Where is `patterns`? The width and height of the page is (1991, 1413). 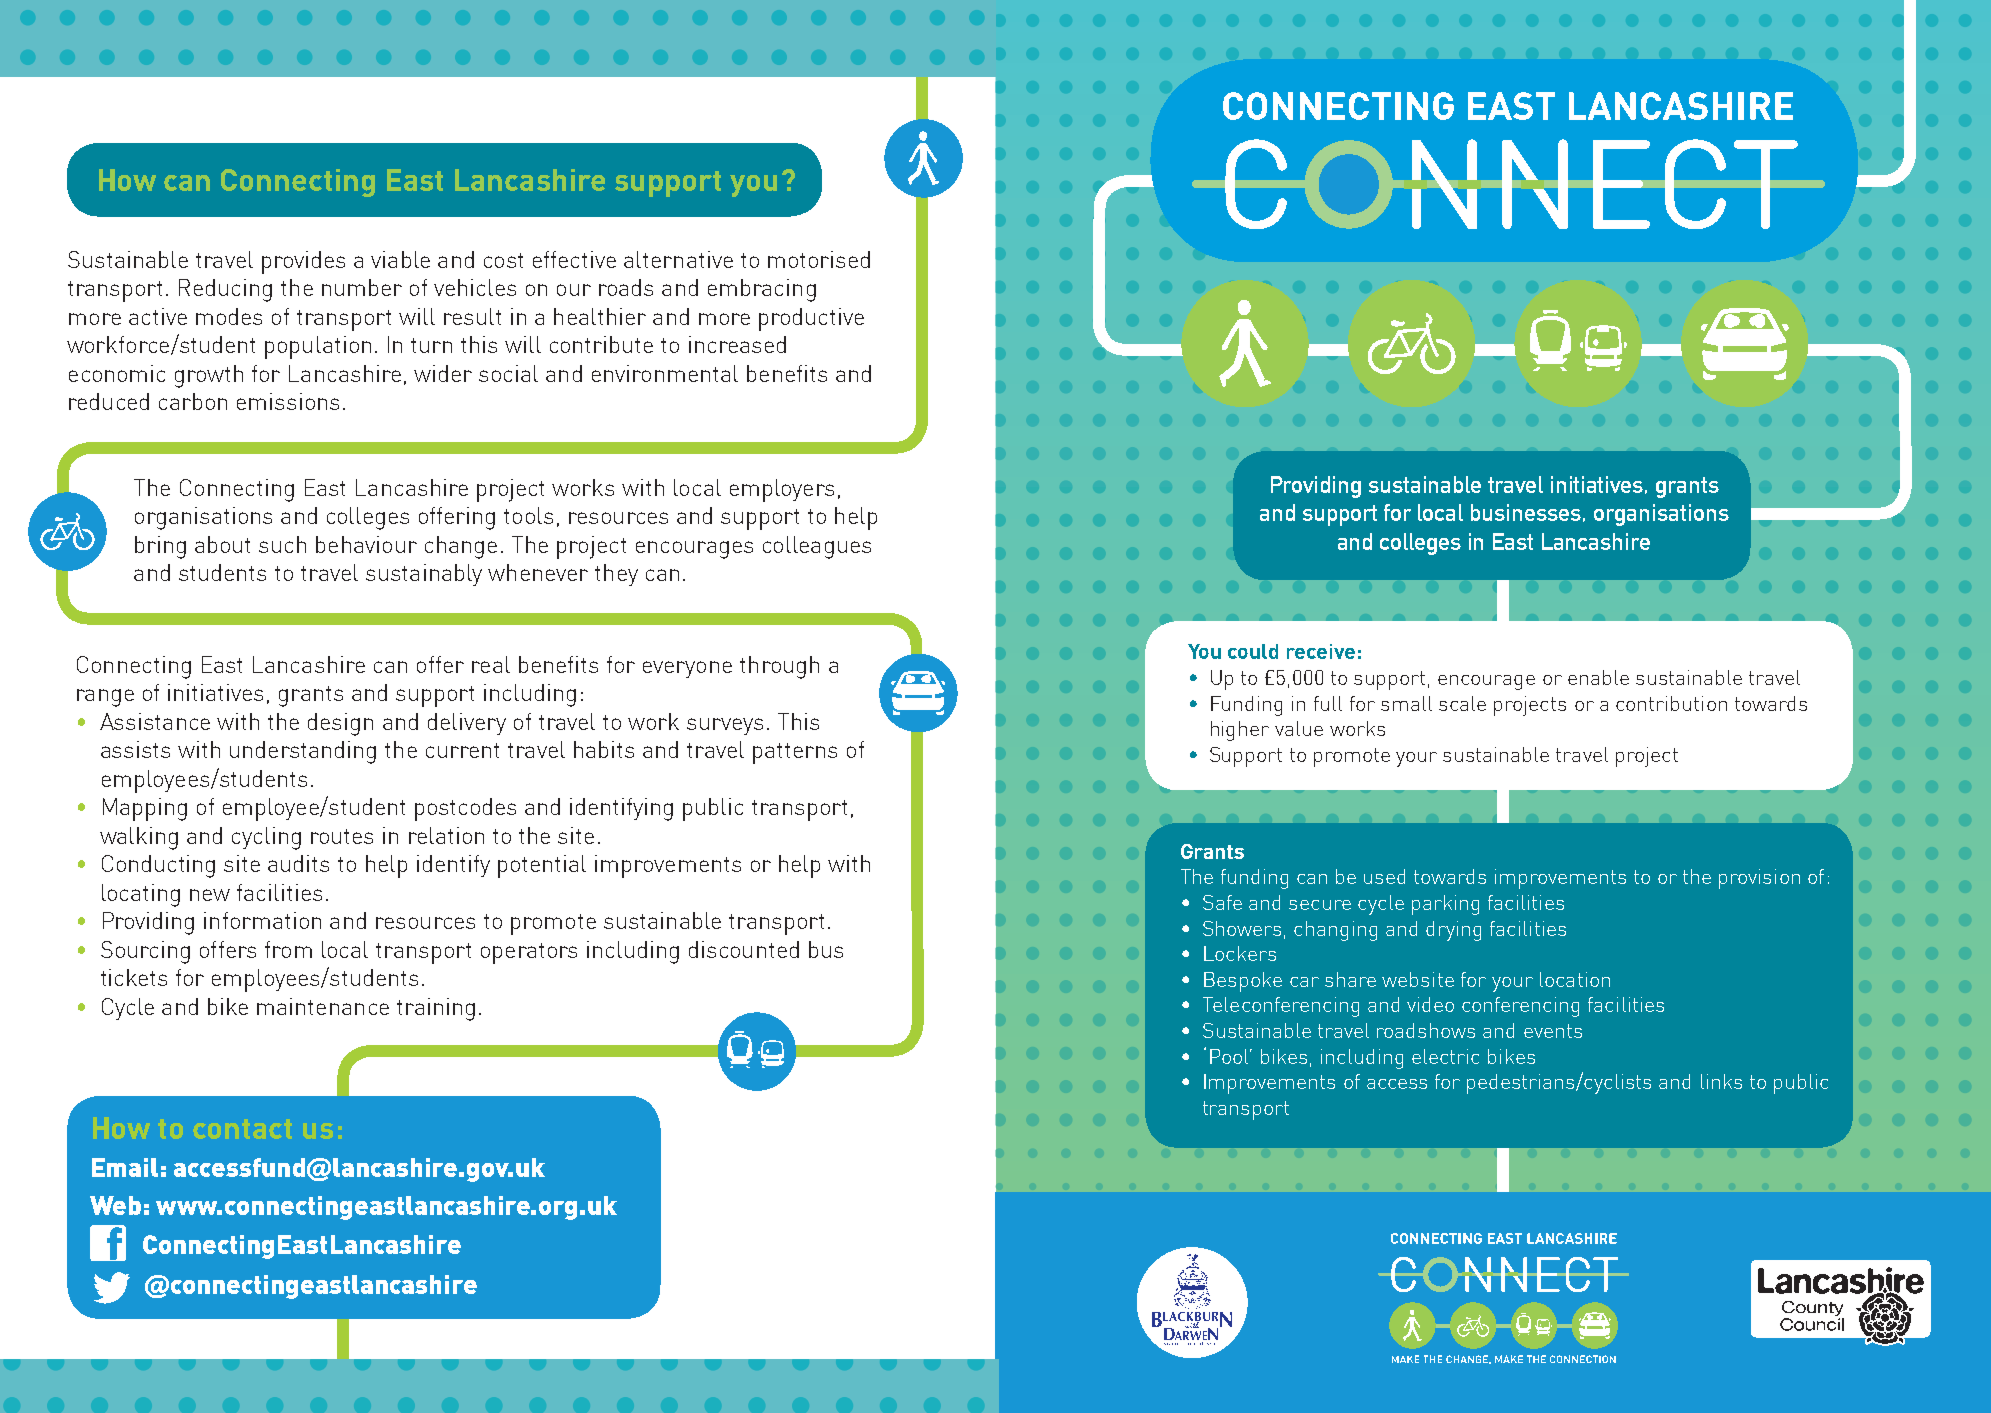
patterns is located at coordinates (795, 753).
